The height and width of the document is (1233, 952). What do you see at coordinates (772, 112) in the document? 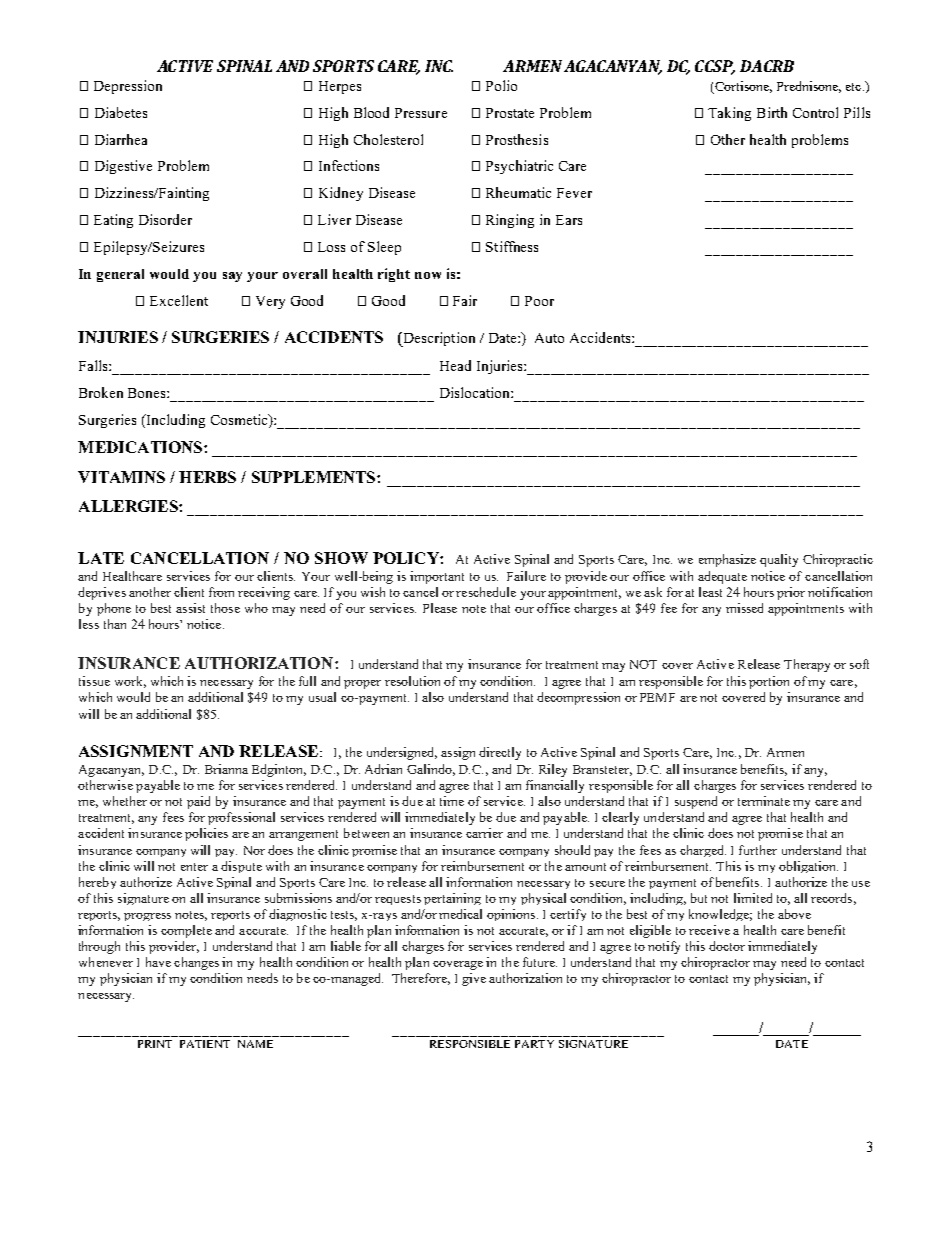
I see `Birth` at bounding box center [772, 112].
